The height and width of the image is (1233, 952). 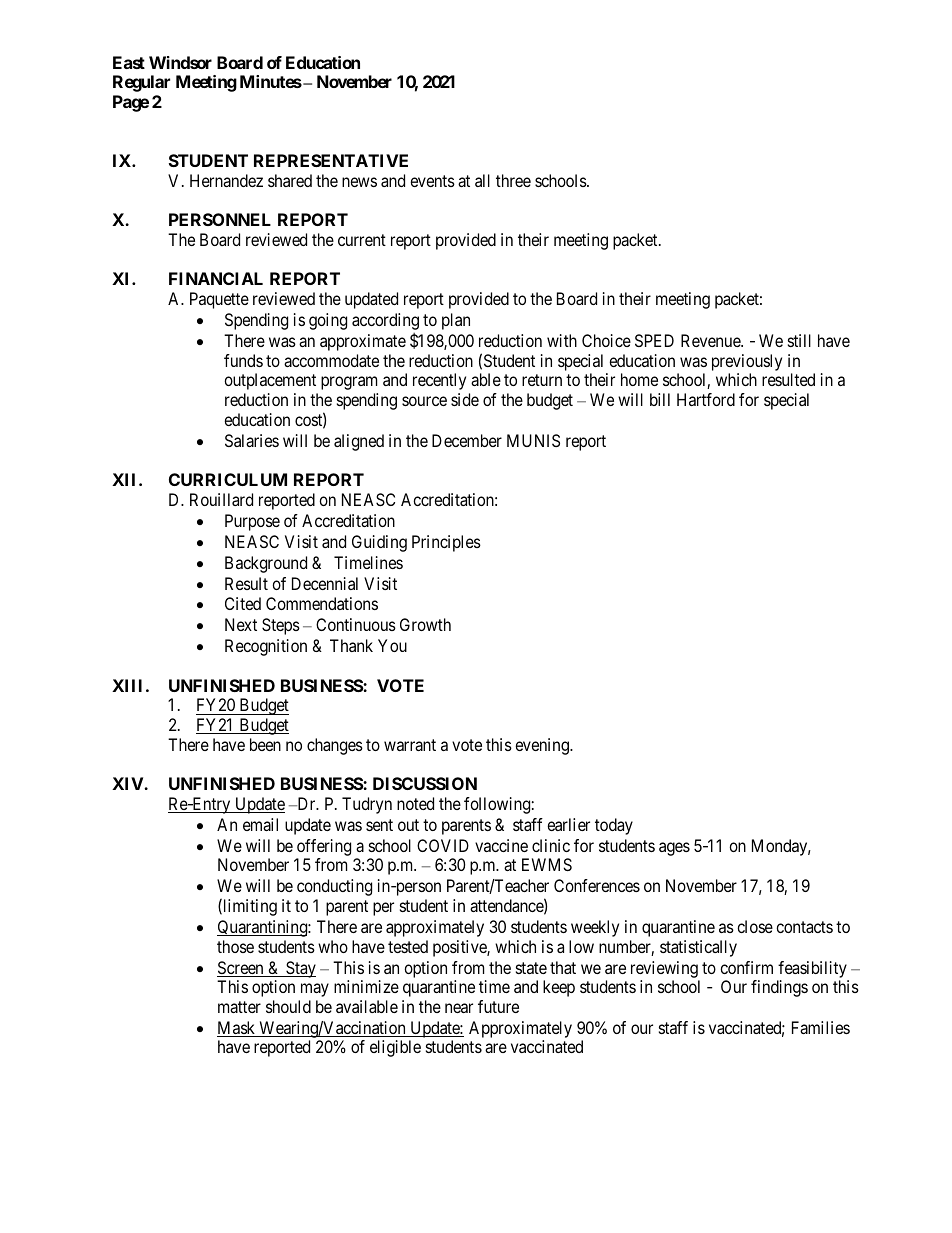 I want to click on Background, so click(x=266, y=564).
